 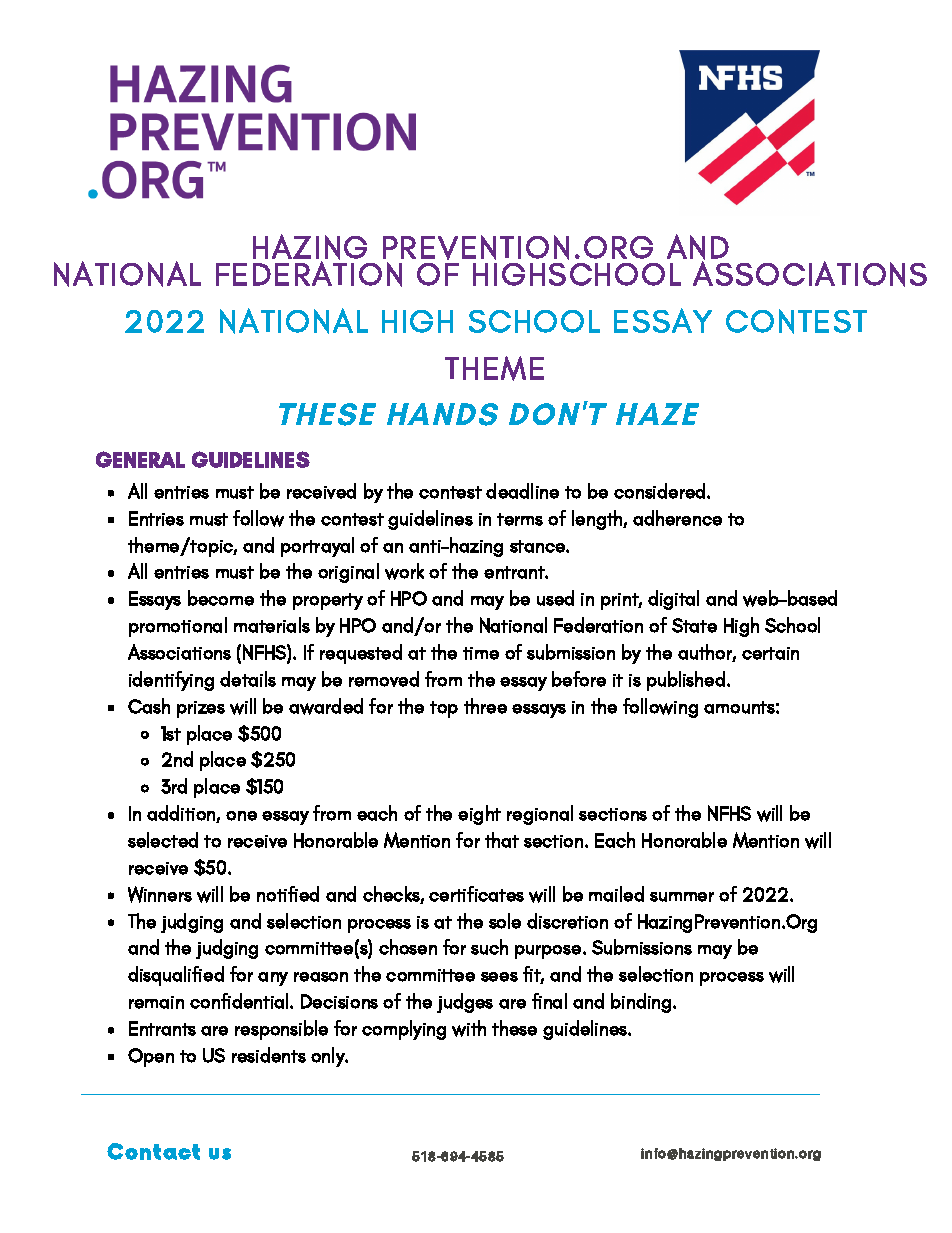 What do you see at coordinates (442, 414) in the document?
I see `HANDS` at bounding box center [442, 414].
